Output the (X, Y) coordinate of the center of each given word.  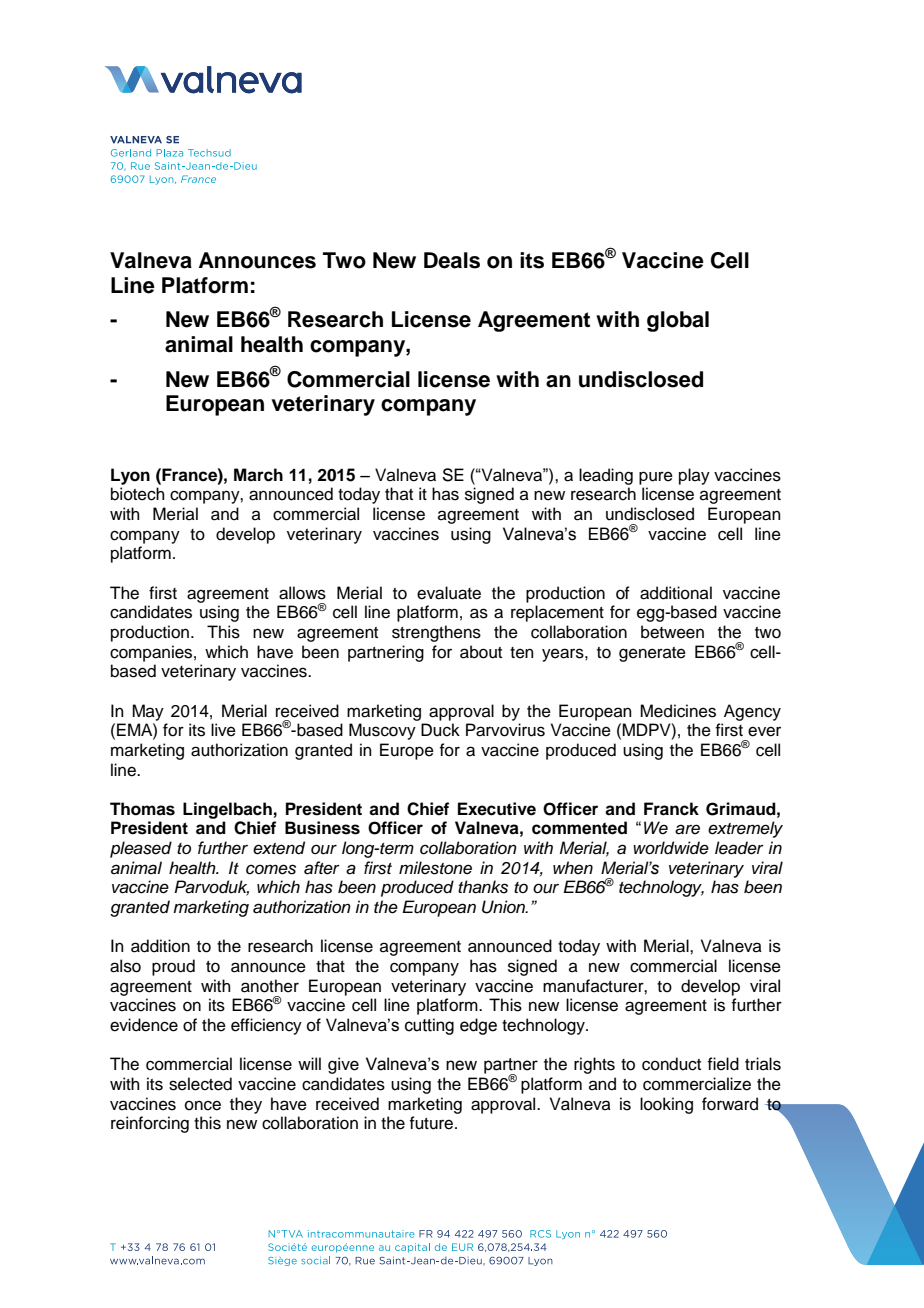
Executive (497, 809)
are (687, 829)
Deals (452, 260)
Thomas (142, 809)
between (672, 632)
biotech (138, 494)
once (203, 1105)
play (694, 476)
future (432, 1123)
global (678, 321)
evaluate (449, 593)
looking (666, 1105)
